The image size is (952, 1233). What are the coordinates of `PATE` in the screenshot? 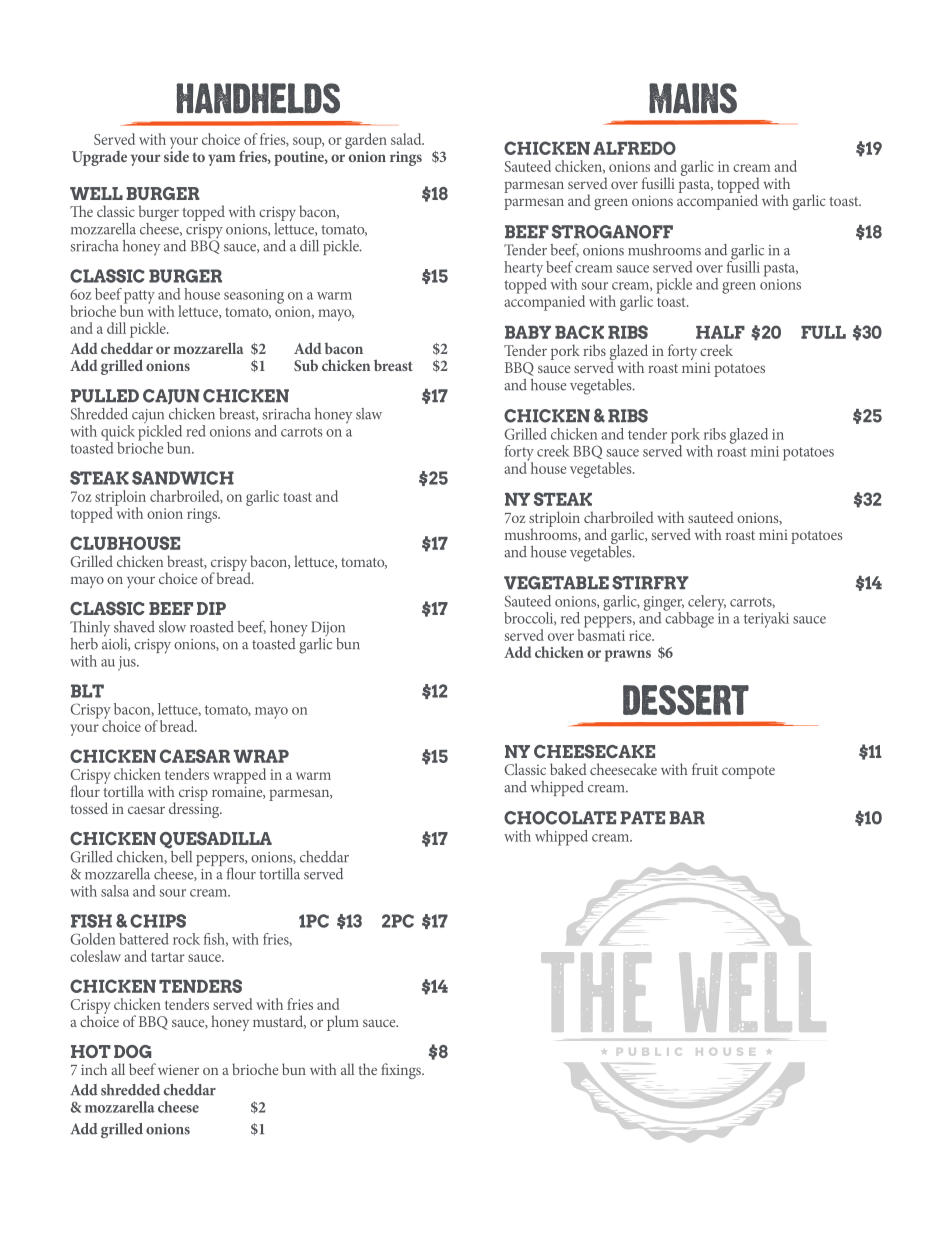 It's located at (642, 817).
